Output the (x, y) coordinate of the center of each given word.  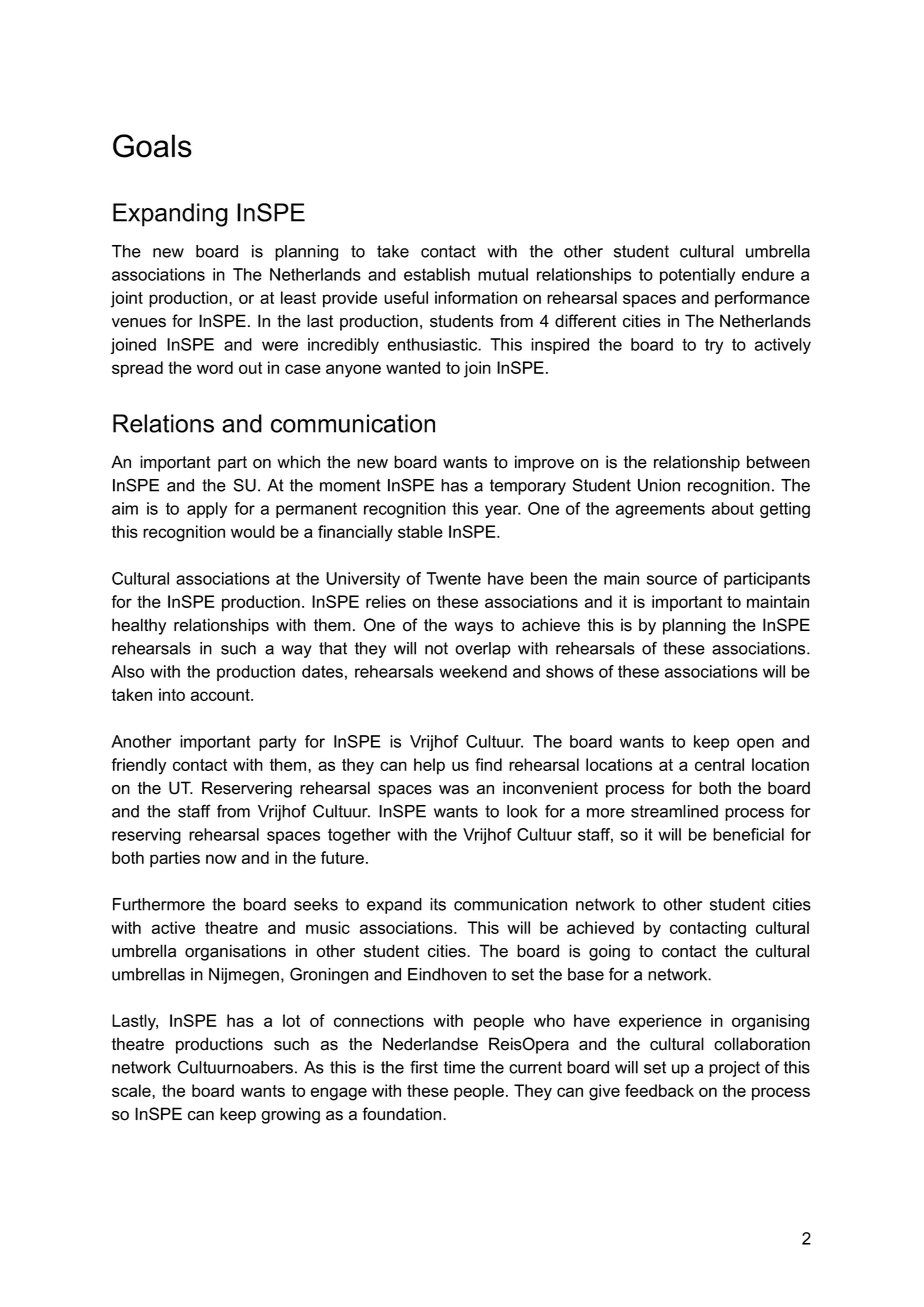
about (733, 508)
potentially (697, 276)
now (221, 859)
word (215, 367)
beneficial (748, 834)
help (429, 766)
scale (132, 1090)
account (221, 695)
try (714, 346)
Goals (152, 146)
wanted (413, 367)
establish (437, 274)
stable (420, 531)
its (438, 904)
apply (207, 510)
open (755, 744)
